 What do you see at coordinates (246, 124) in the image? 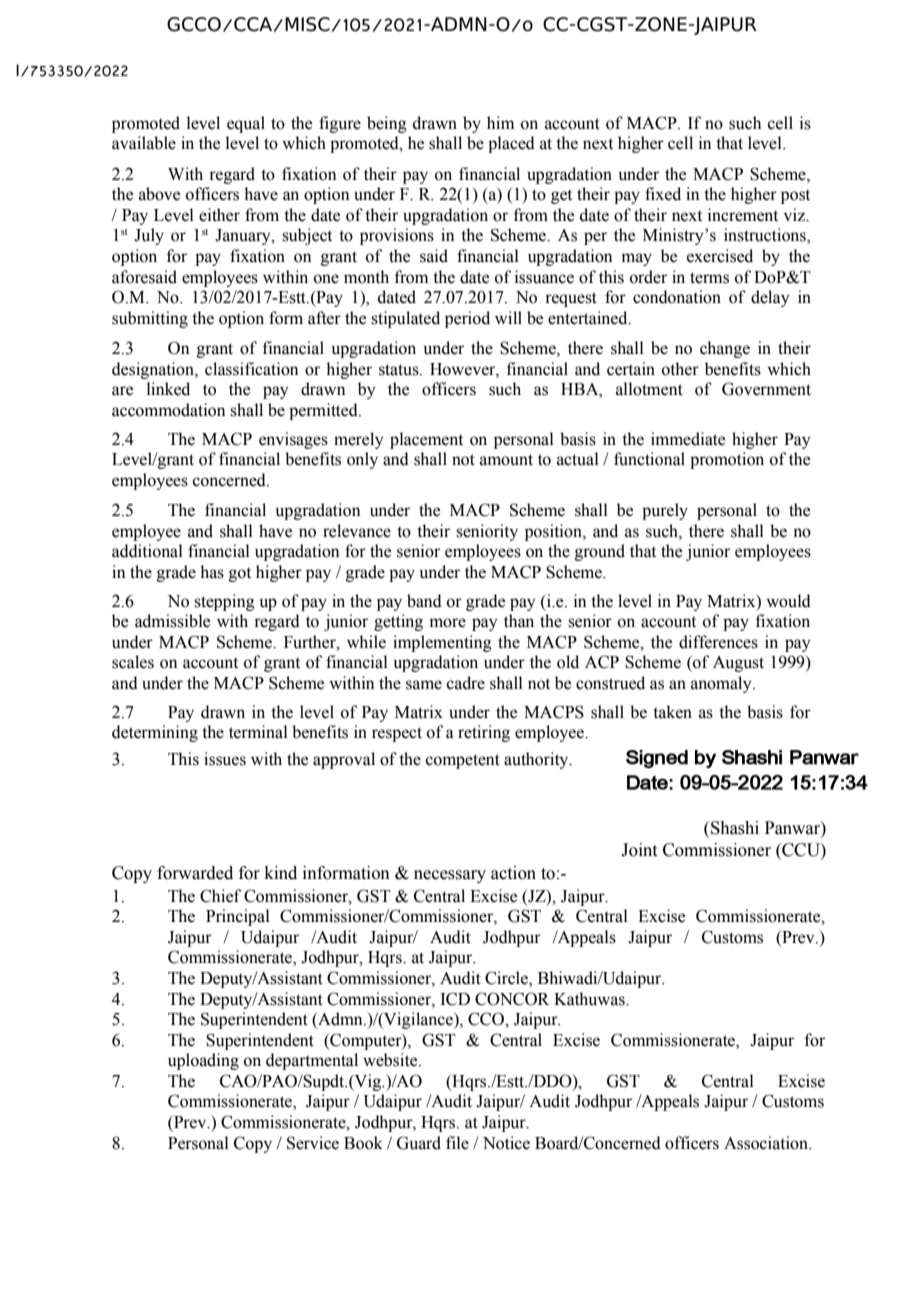
I see `equal` at bounding box center [246, 124].
